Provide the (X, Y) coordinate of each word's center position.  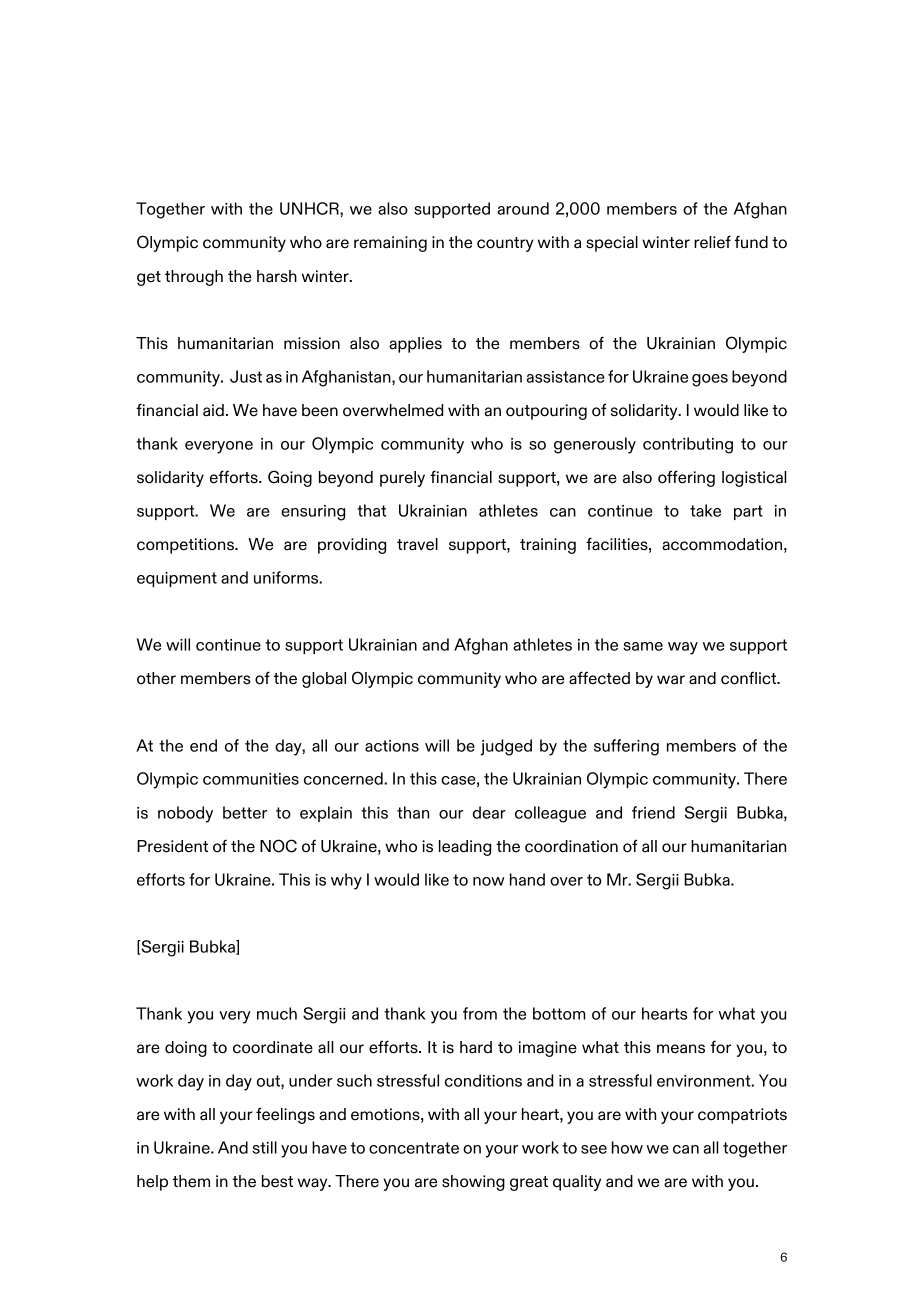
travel (417, 544)
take (705, 510)
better (245, 812)
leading (465, 848)
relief (712, 242)
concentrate (414, 1148)
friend (653, 812)
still (264, 1147)
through (194, 278)
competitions (186, 546)
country (505, 244)
